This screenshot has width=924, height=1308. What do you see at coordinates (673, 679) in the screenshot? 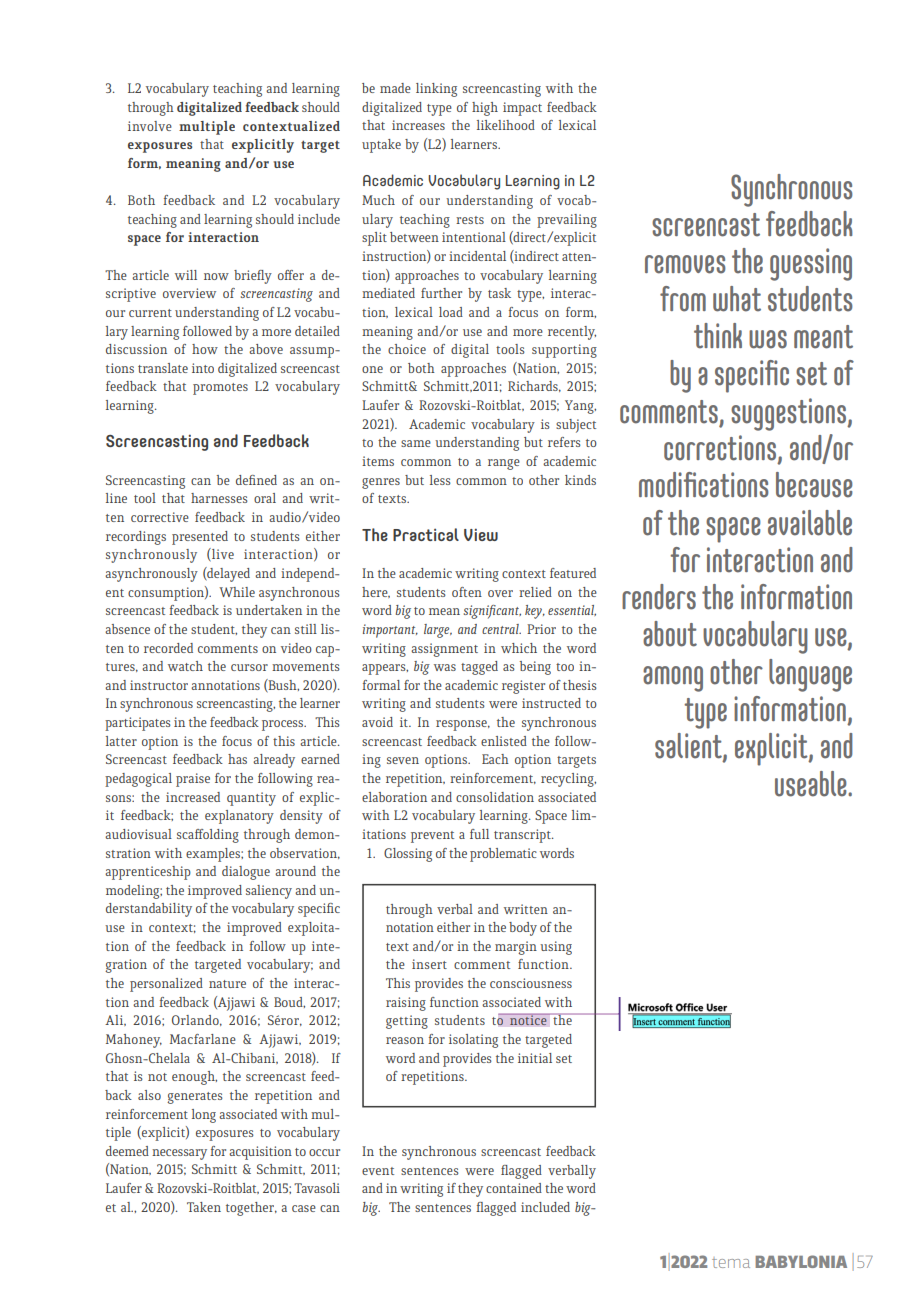
I see `among` at bounding box center [673, 679].
